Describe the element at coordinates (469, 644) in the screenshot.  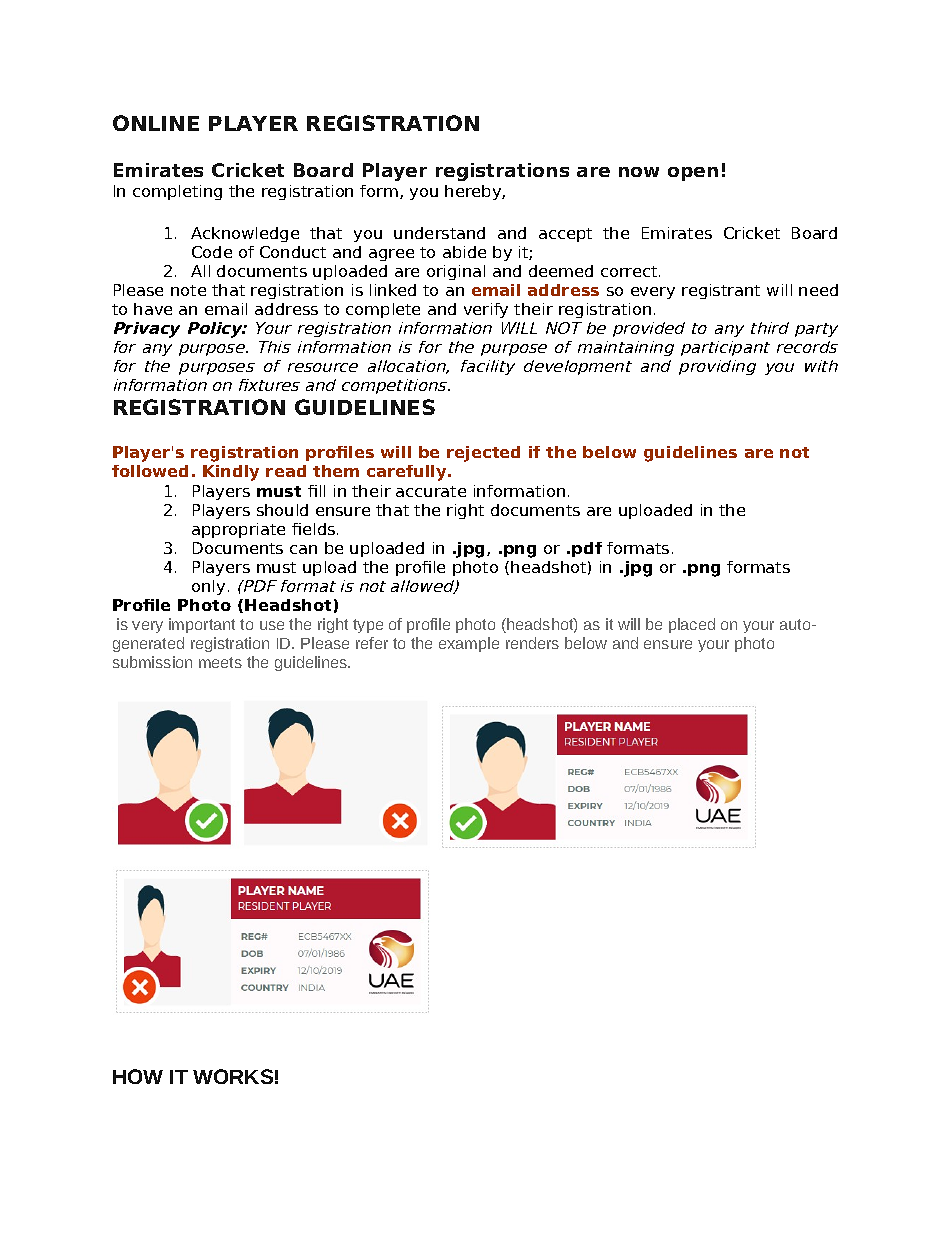
I see `example` at that location.
